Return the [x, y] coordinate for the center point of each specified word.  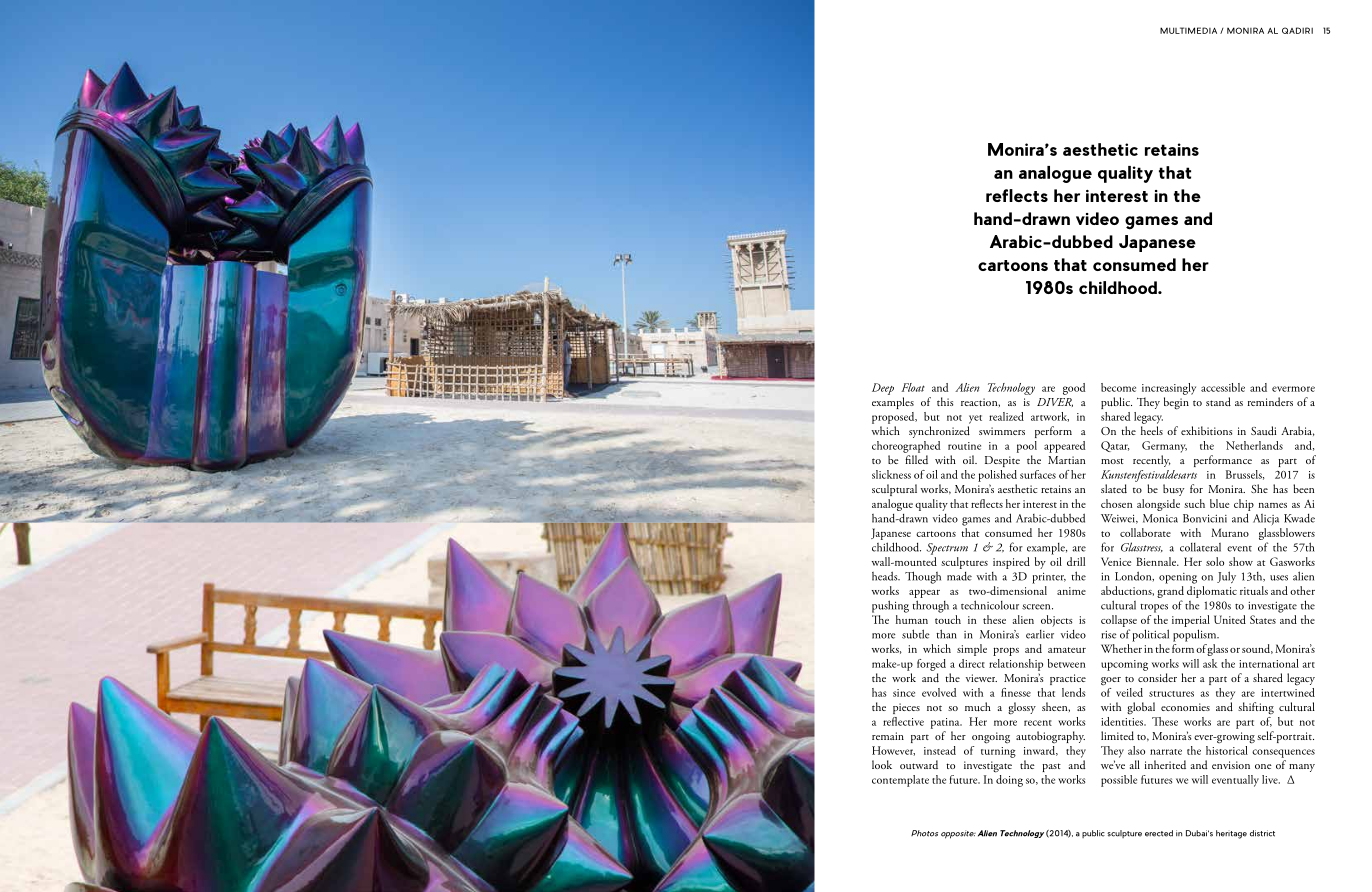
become [1118, 387]
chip [1244, 505]
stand [1218, 401]
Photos [924, 833]
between [1066, 663]
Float [913, 387]
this [945, 401]
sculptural [894, 490]
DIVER [1055, 402]
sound [1257, 649]
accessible [1223, 387]
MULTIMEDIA [1188, 30]
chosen [1116, 503]
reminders [1270, 401]
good [1074, 389]
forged [931, 665]
